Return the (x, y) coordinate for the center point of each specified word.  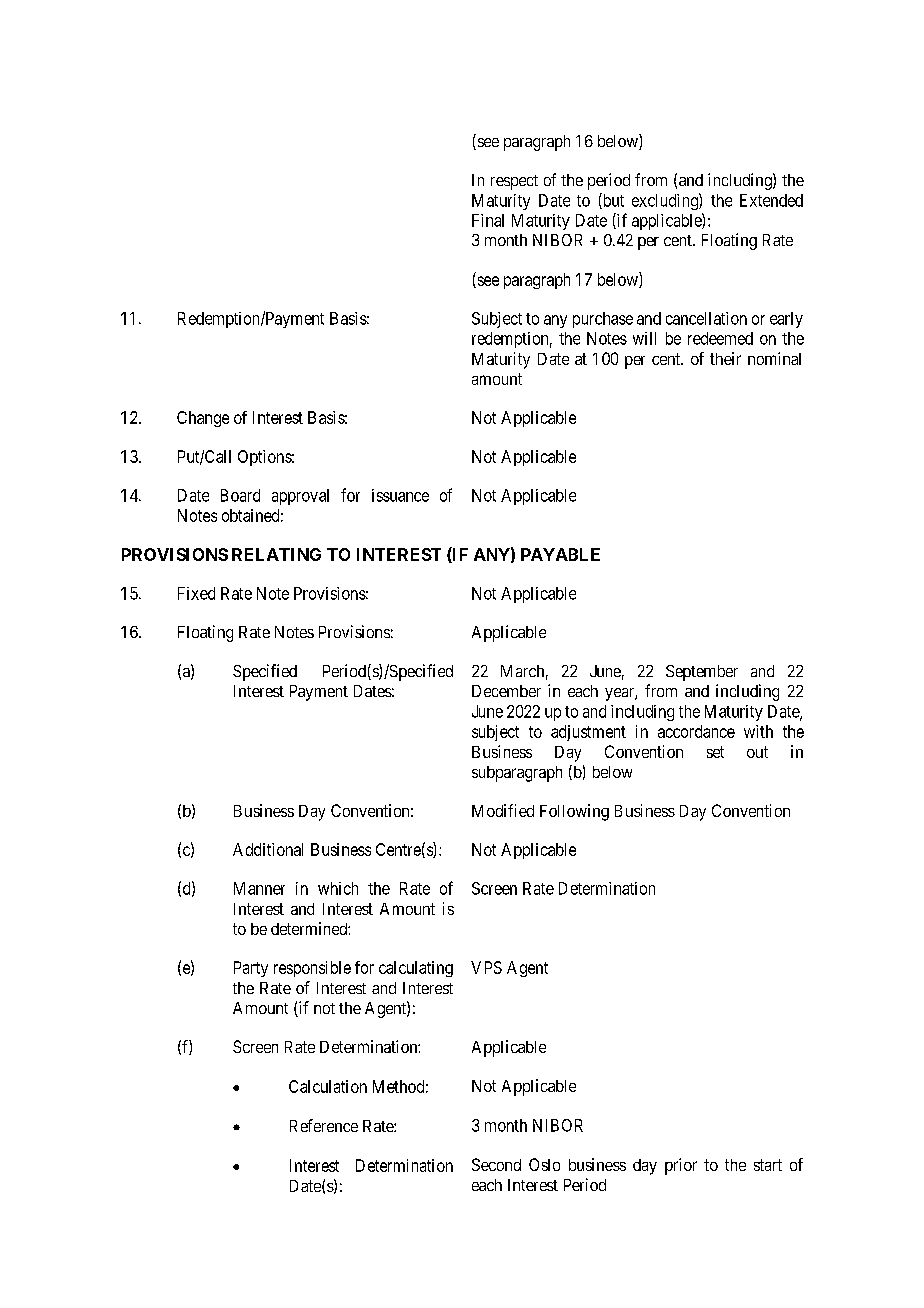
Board (240, 495)
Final (488, 220)
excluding (666, 201)
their (725, 358)
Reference (324, 1125)
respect (514, 182)
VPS (486, 967)
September (702, 673)
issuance (400, 495)
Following (574, 812)
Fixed (196, 593)
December (506, 691)
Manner (259, 888)
